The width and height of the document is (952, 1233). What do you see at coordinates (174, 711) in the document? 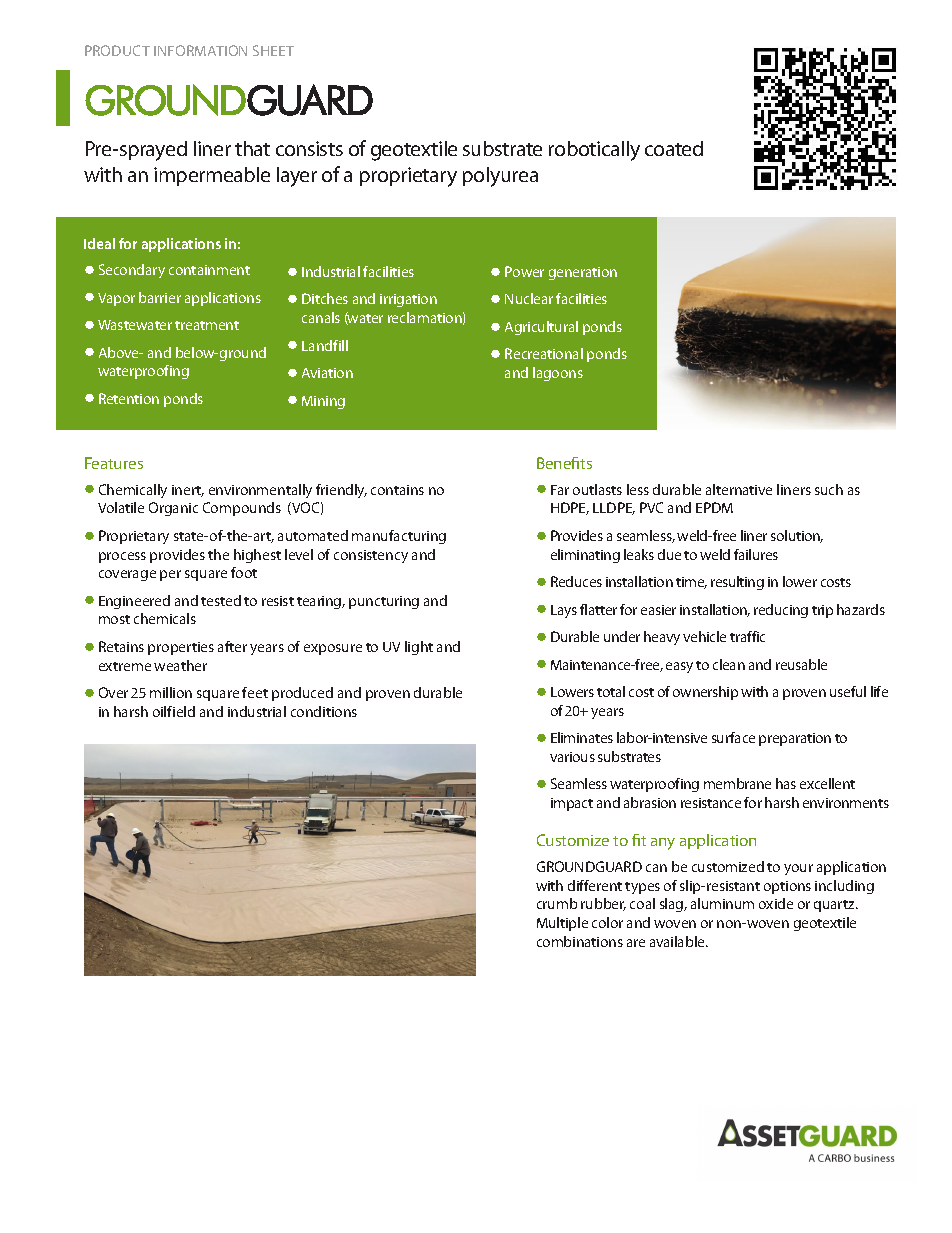
I see `oilfield` at bounding box center [174, 711].
